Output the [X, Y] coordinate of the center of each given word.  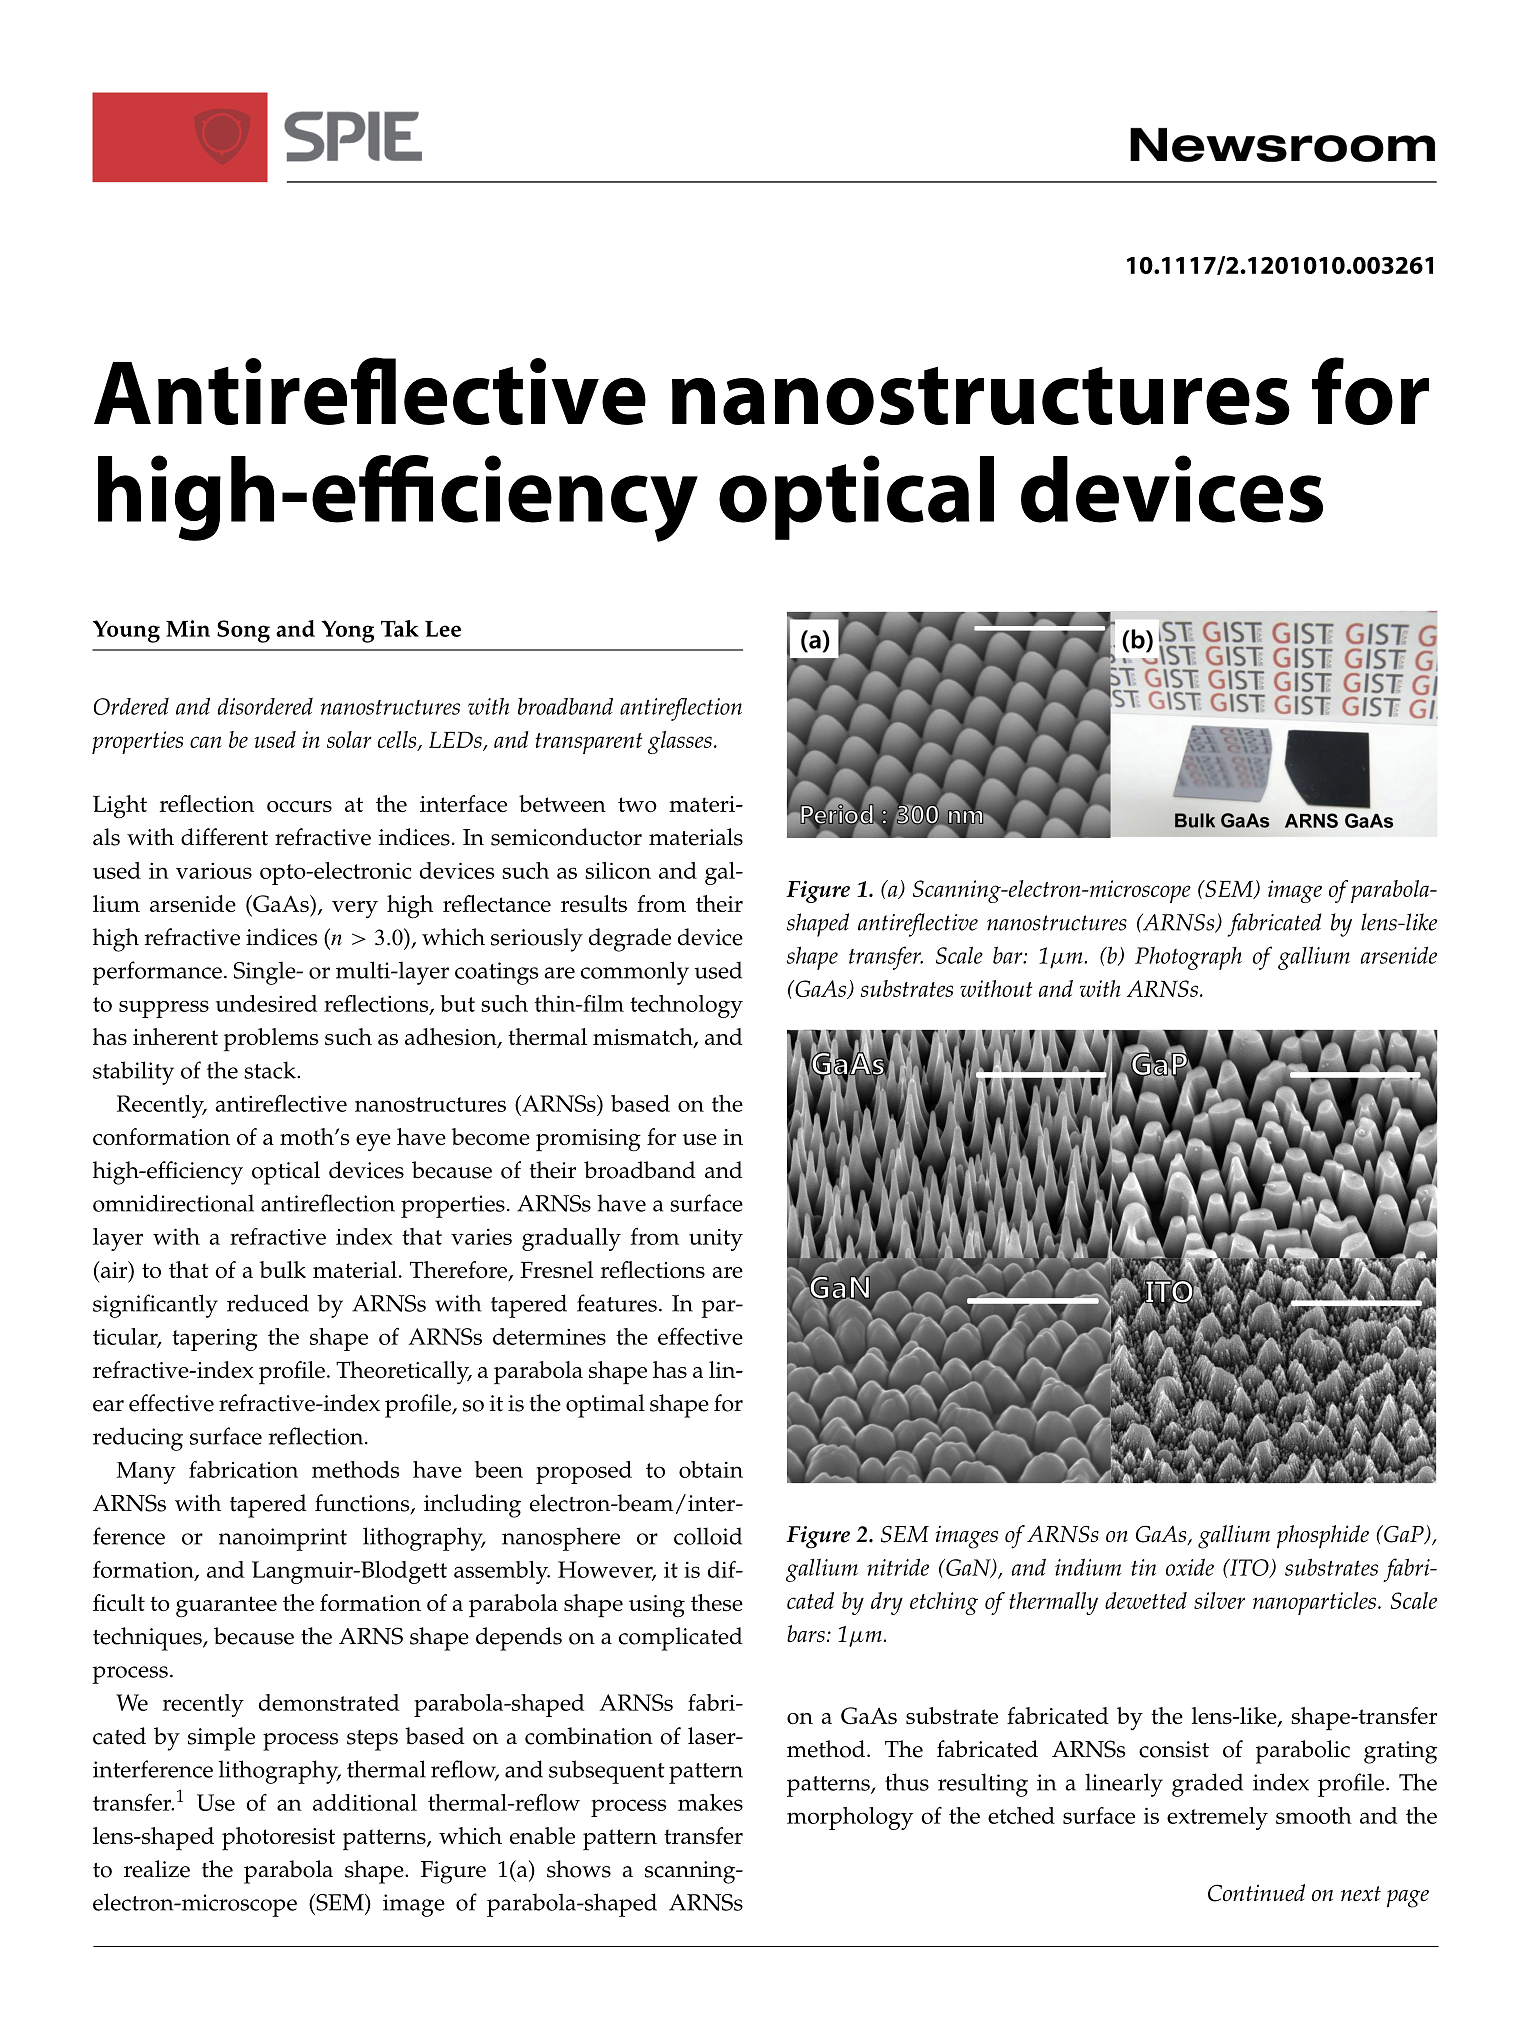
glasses [680, 742]
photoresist [278, 1839]
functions [363, 1504]
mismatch [644, 1038]
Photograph [1188, 958]
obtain [711, 1469]
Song [243, 631]
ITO [1249, 1568]
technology [686, 1006]
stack [271, 1070]
